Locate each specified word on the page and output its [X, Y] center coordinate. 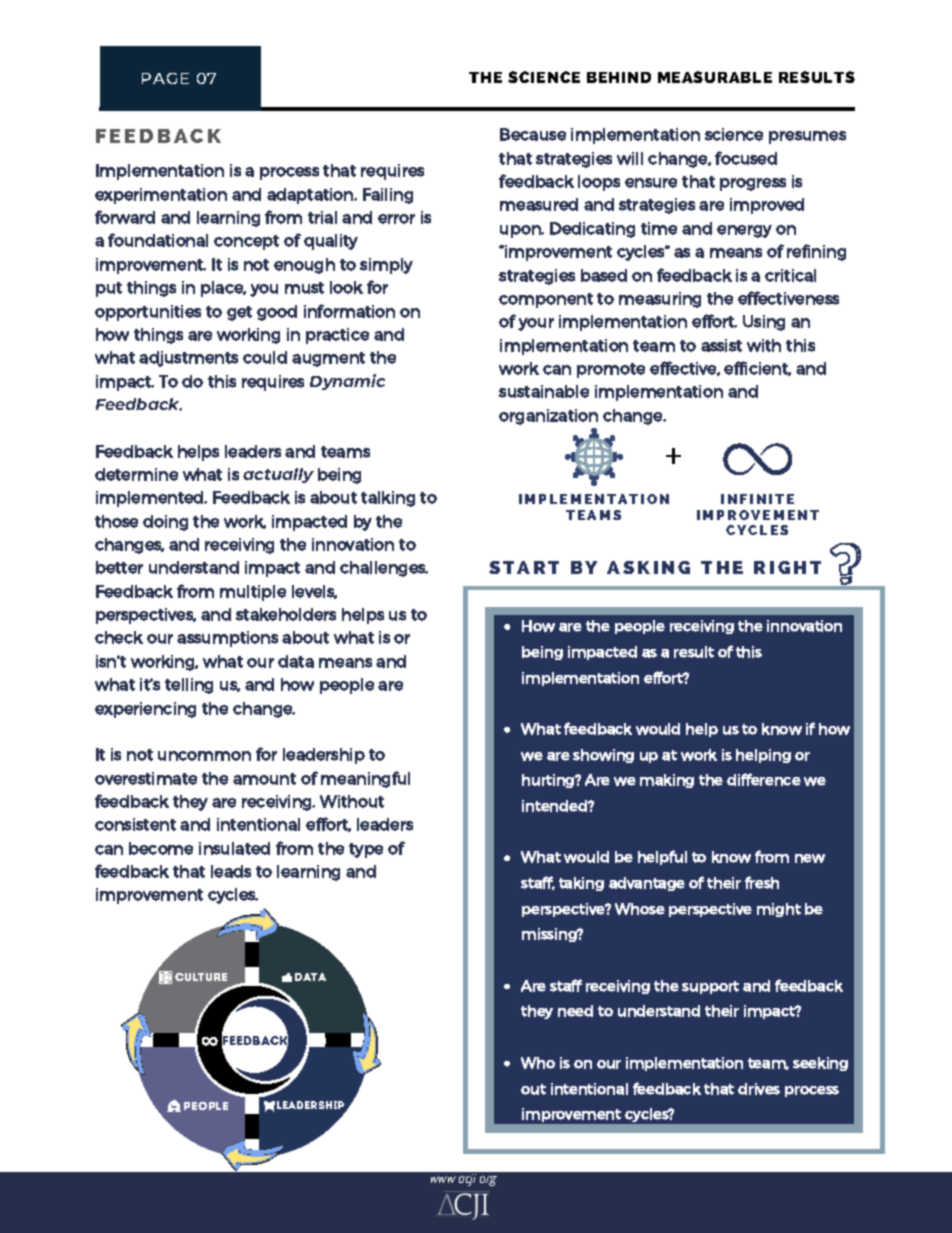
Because [533, 134]
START [524, 567]
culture [201, 977]
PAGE [165, 78]
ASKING [648, 567]
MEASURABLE [715, 77]
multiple [253, 593]
